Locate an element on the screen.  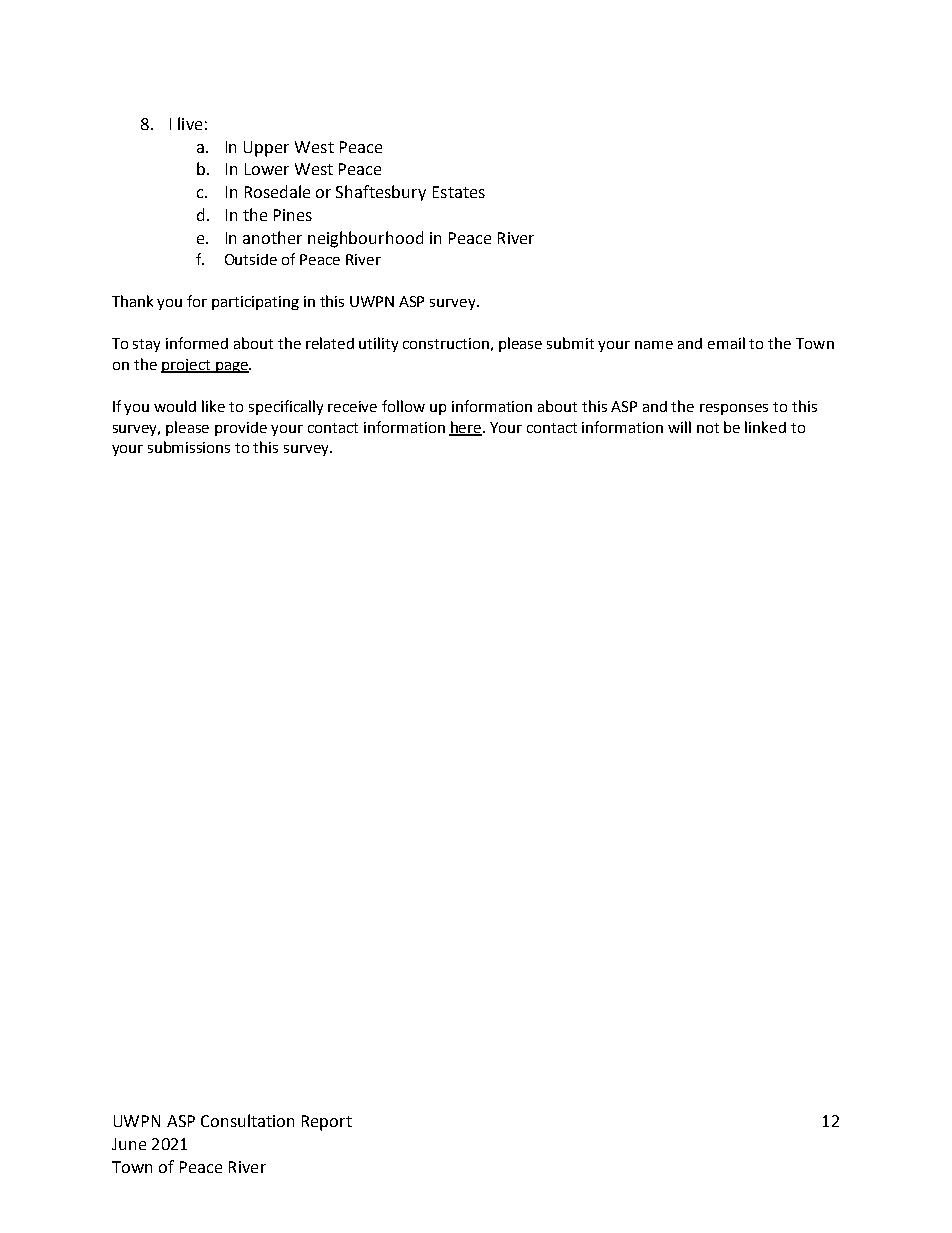
will is located at coordinates (679, 427).
